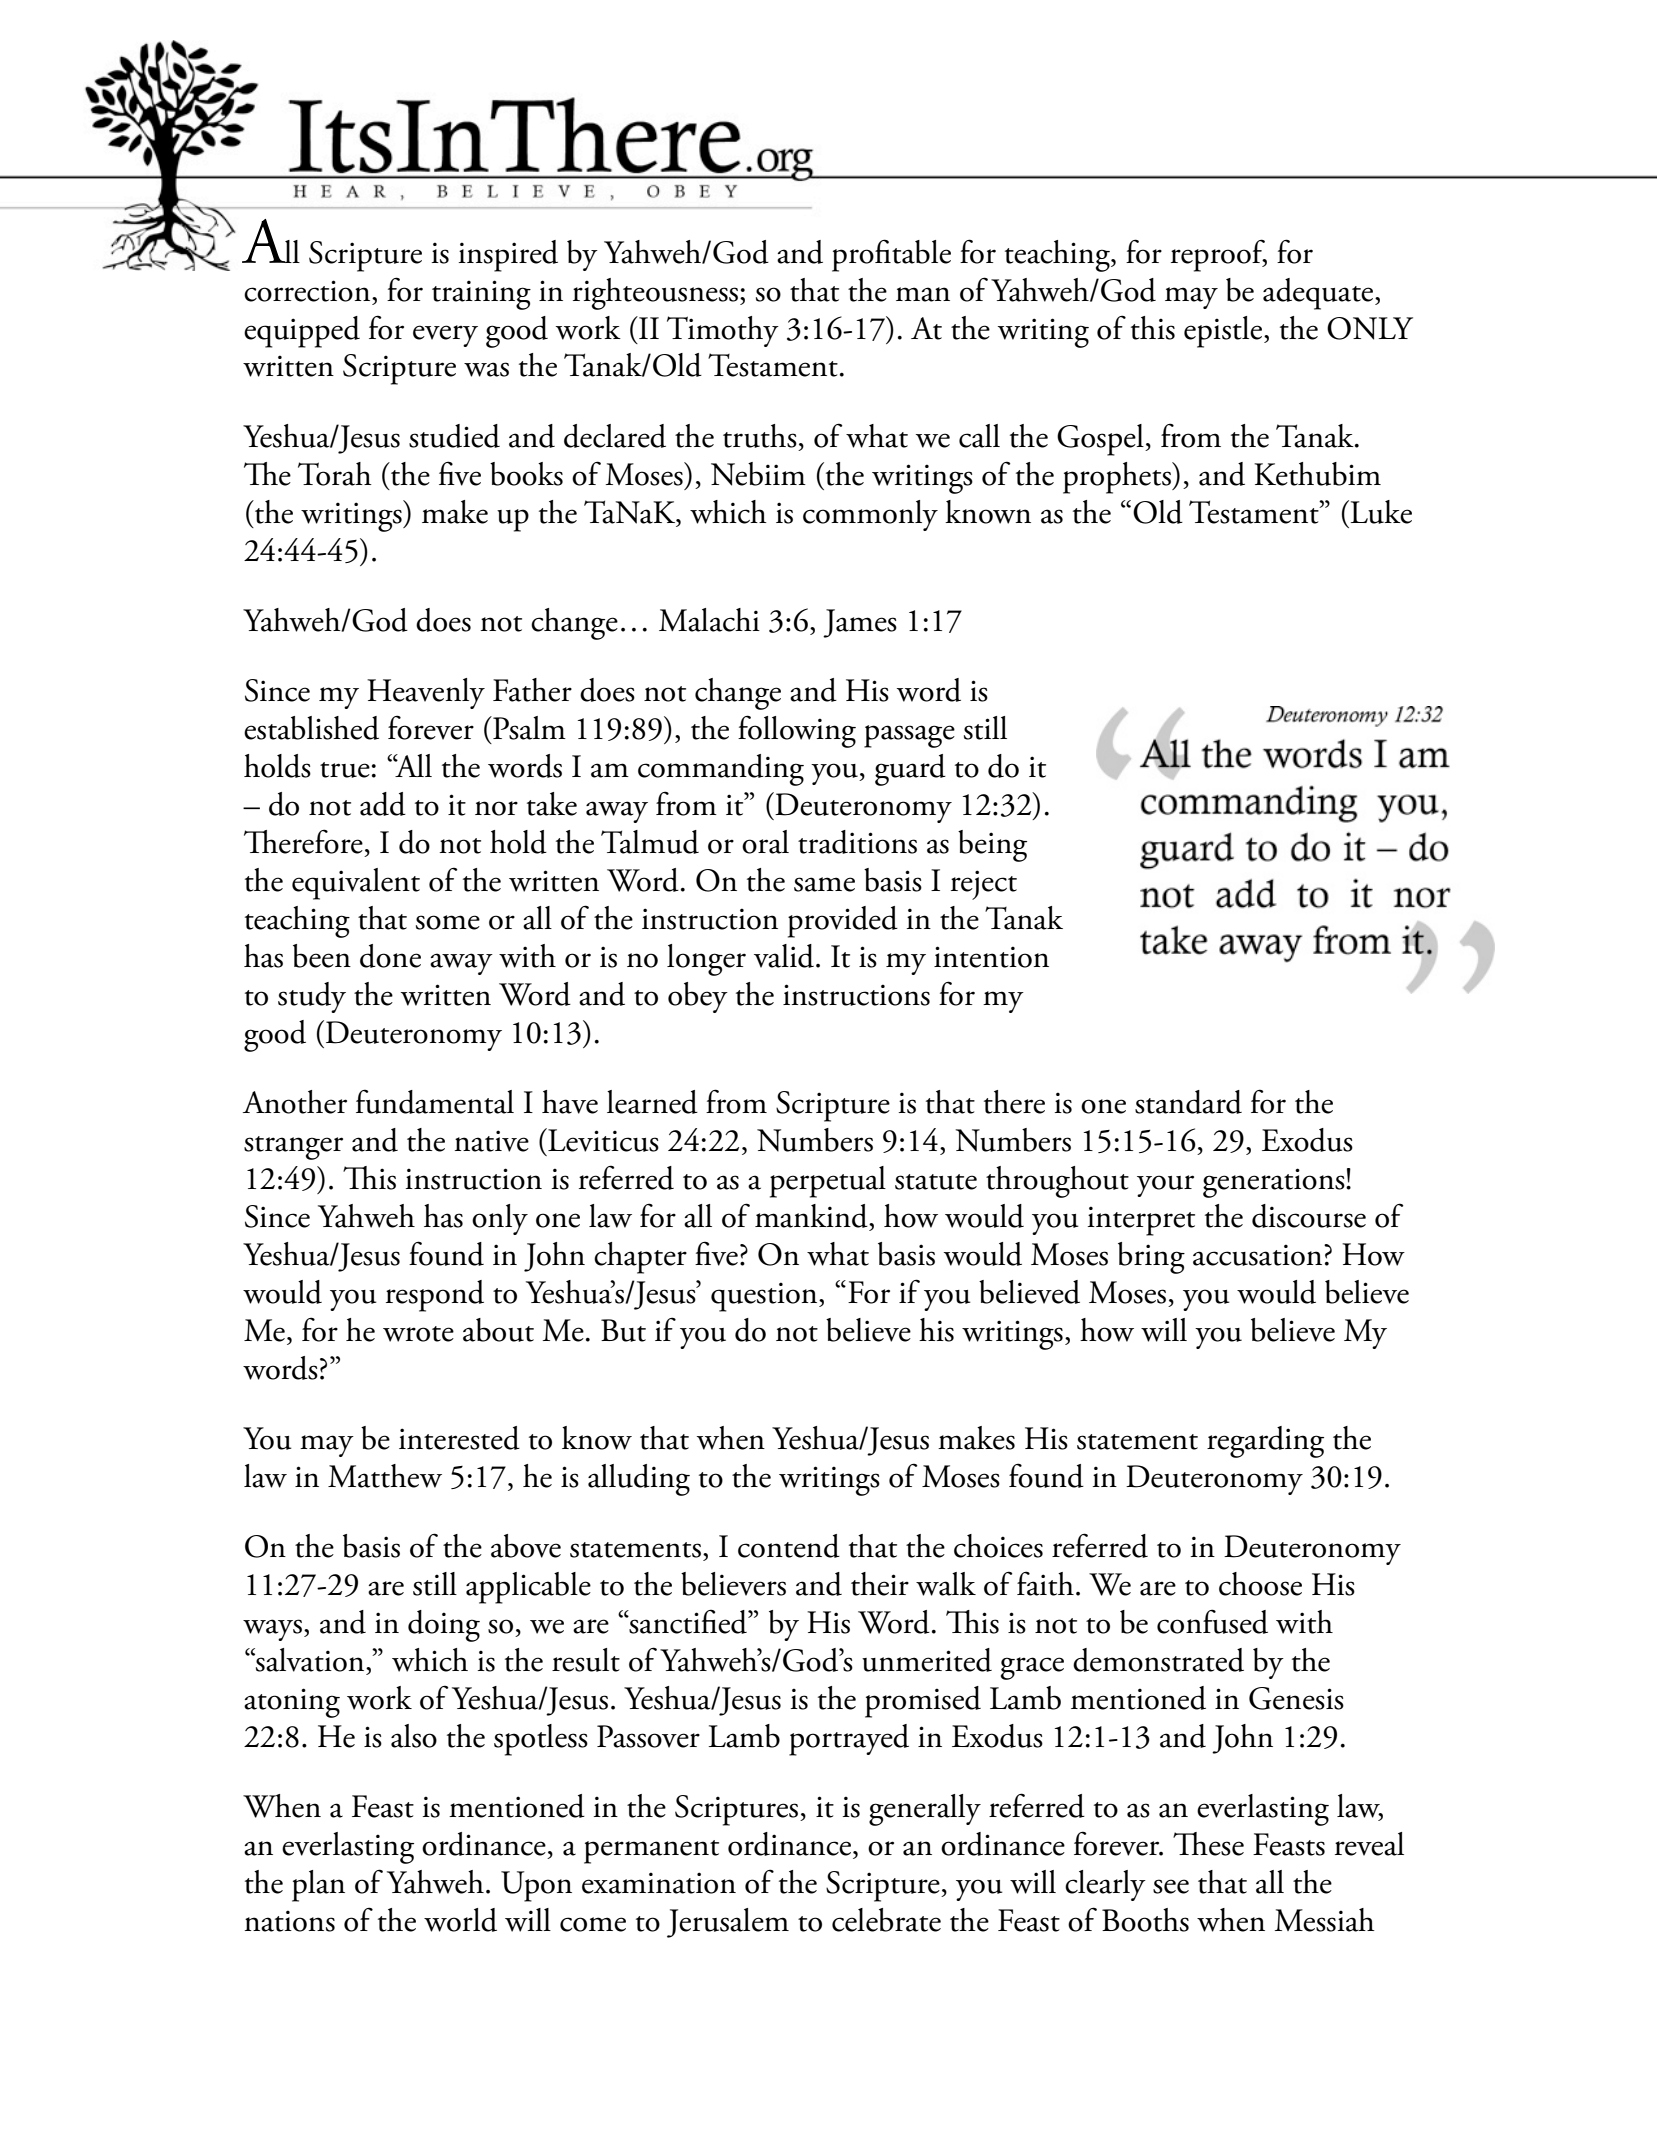 This document has height=2145, width=1657. I want to click on epistle, so click(1224, 332).
